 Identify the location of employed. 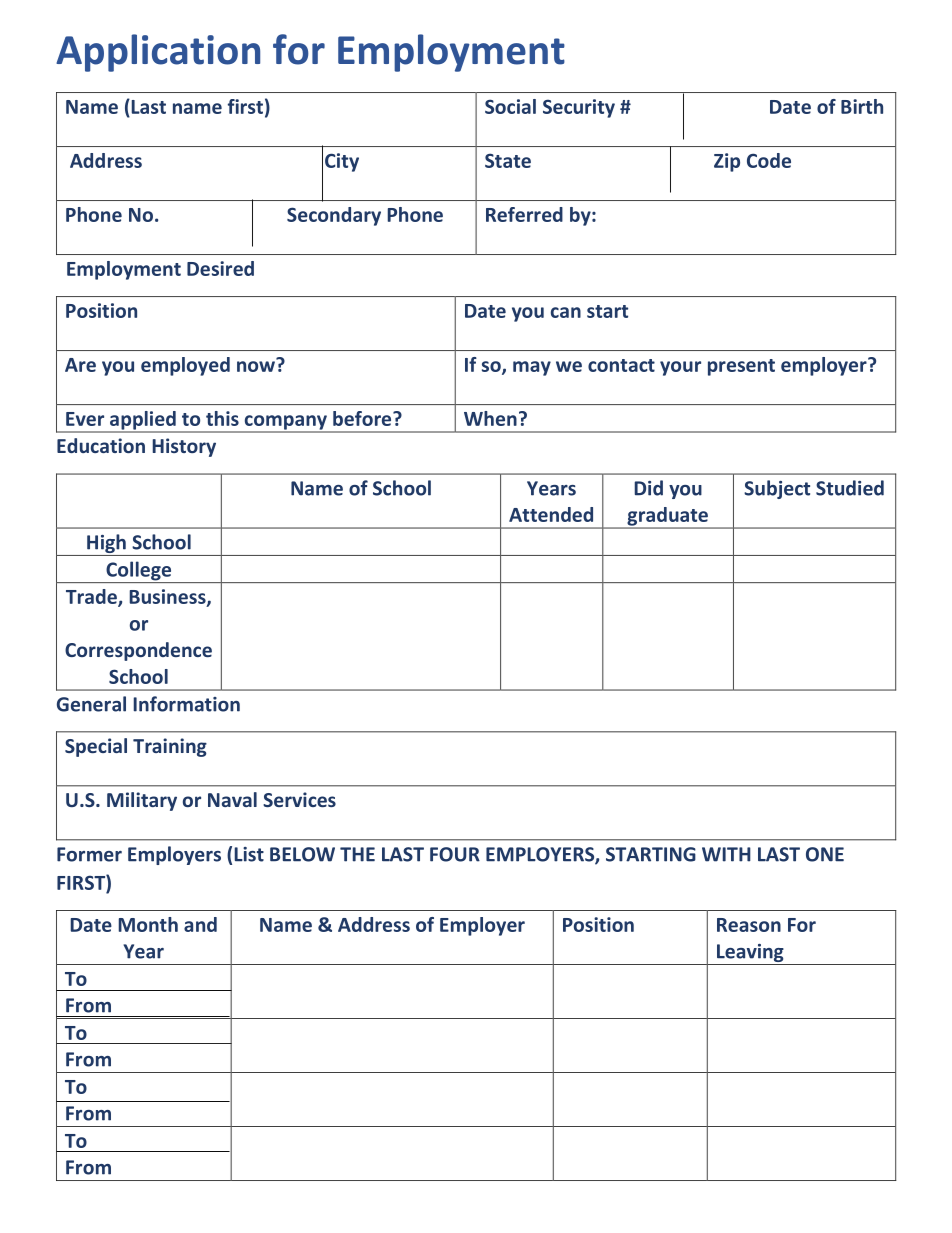
(185, 366).
